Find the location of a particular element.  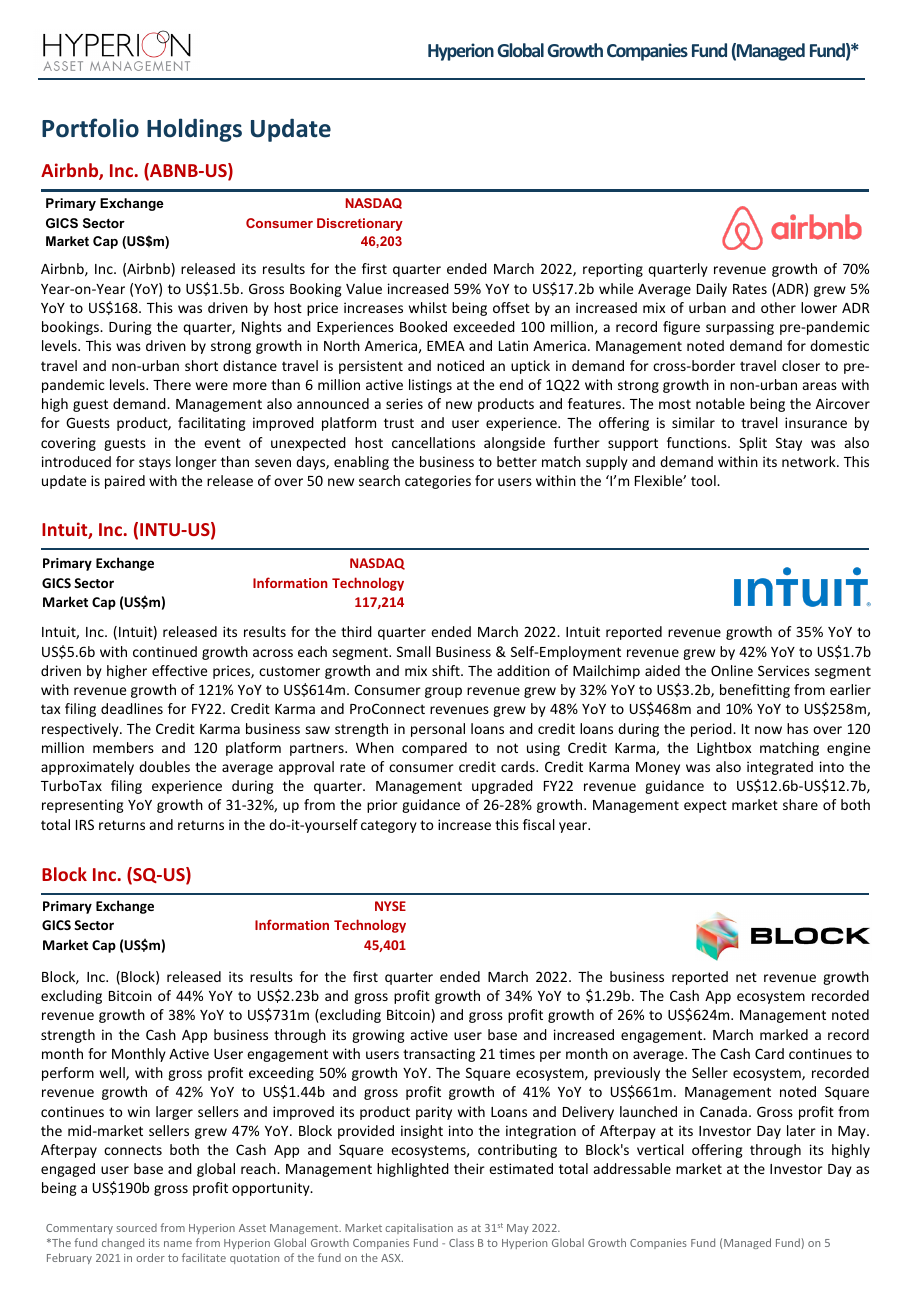

group is located at coordinates (443, 692).
